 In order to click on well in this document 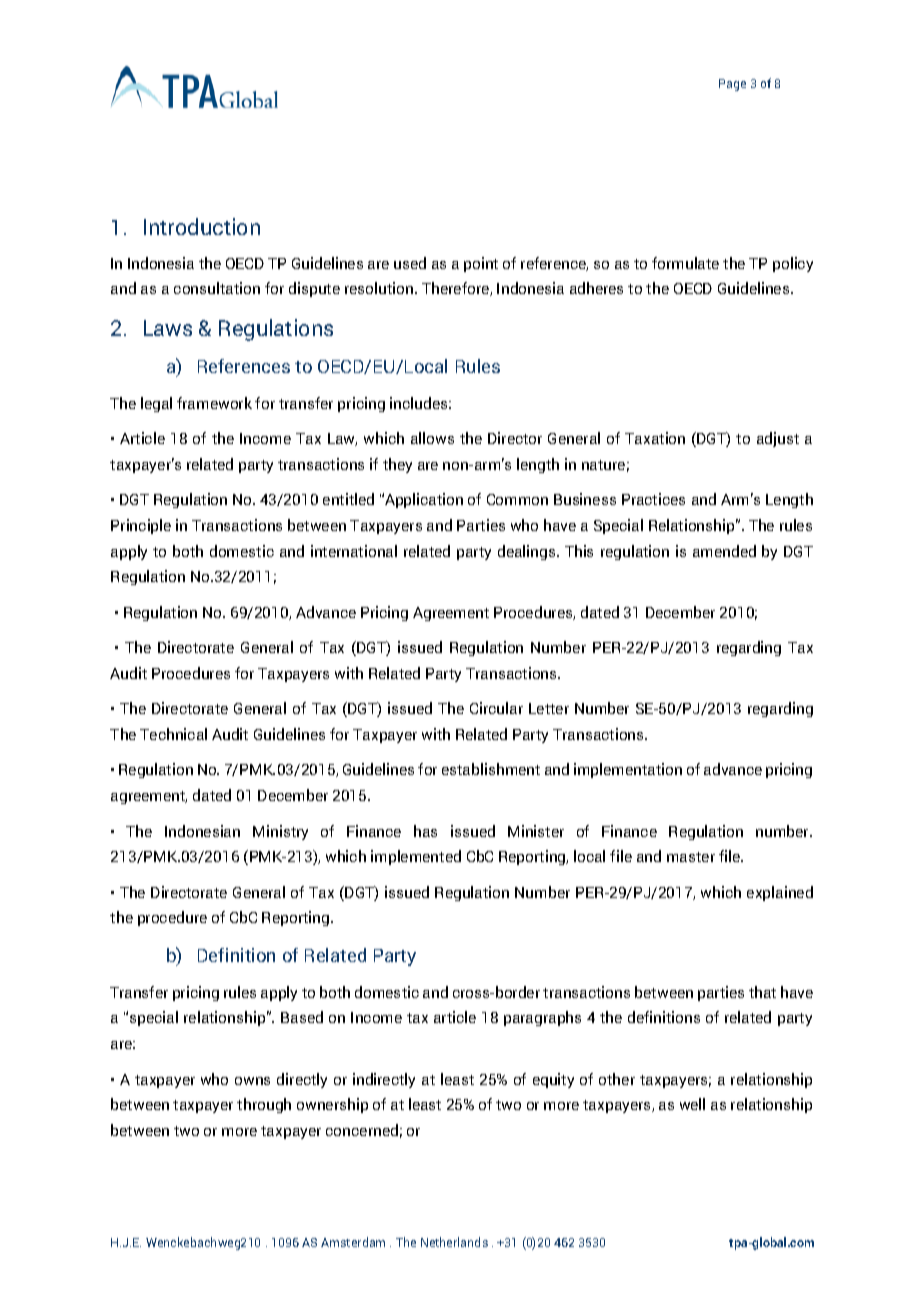, I will do `click(692, 1104)`.
